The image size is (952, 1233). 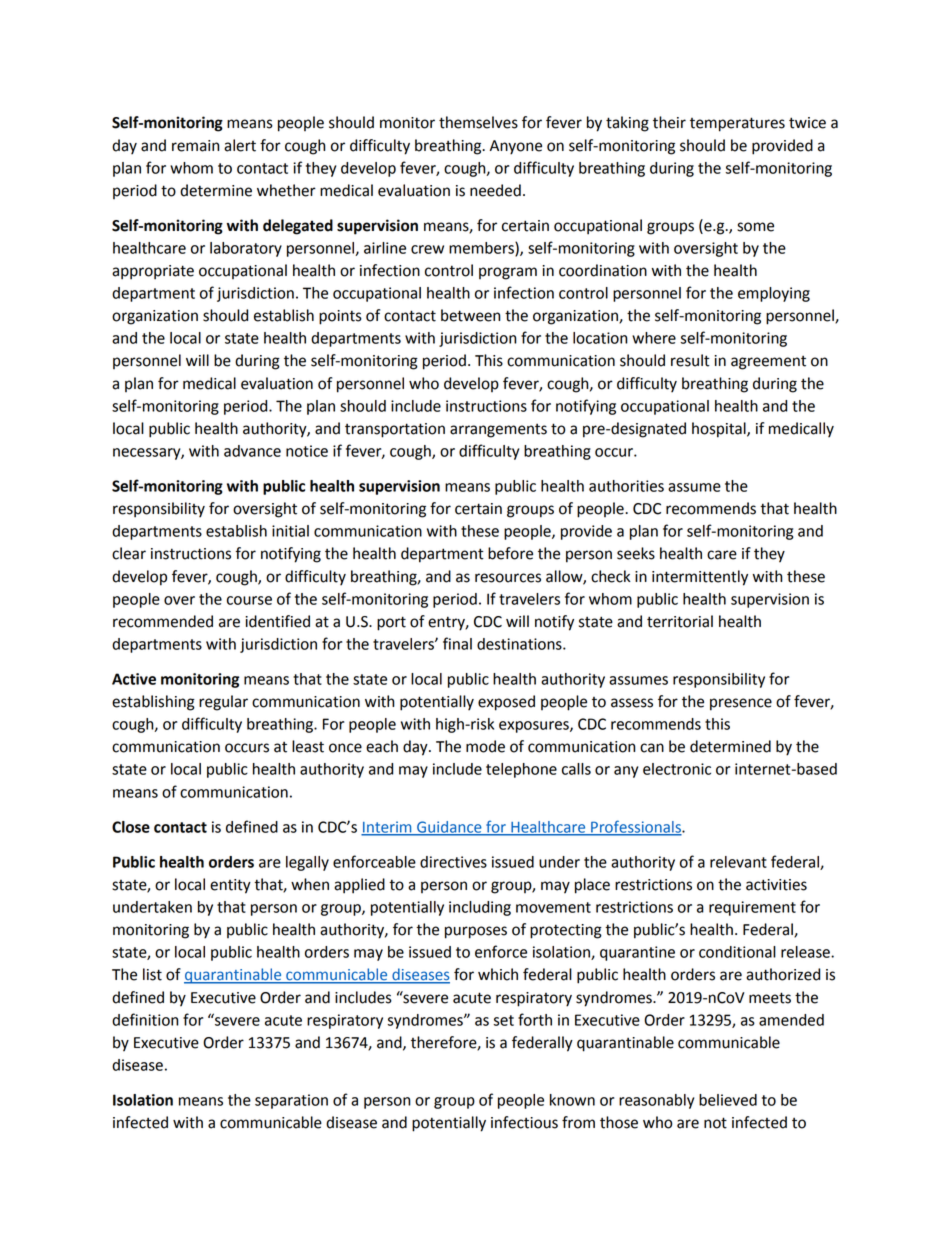 What do you see at coordinates (163, 621) in the screenshot?
I see `recommended` at bounding box center [163, 621].
